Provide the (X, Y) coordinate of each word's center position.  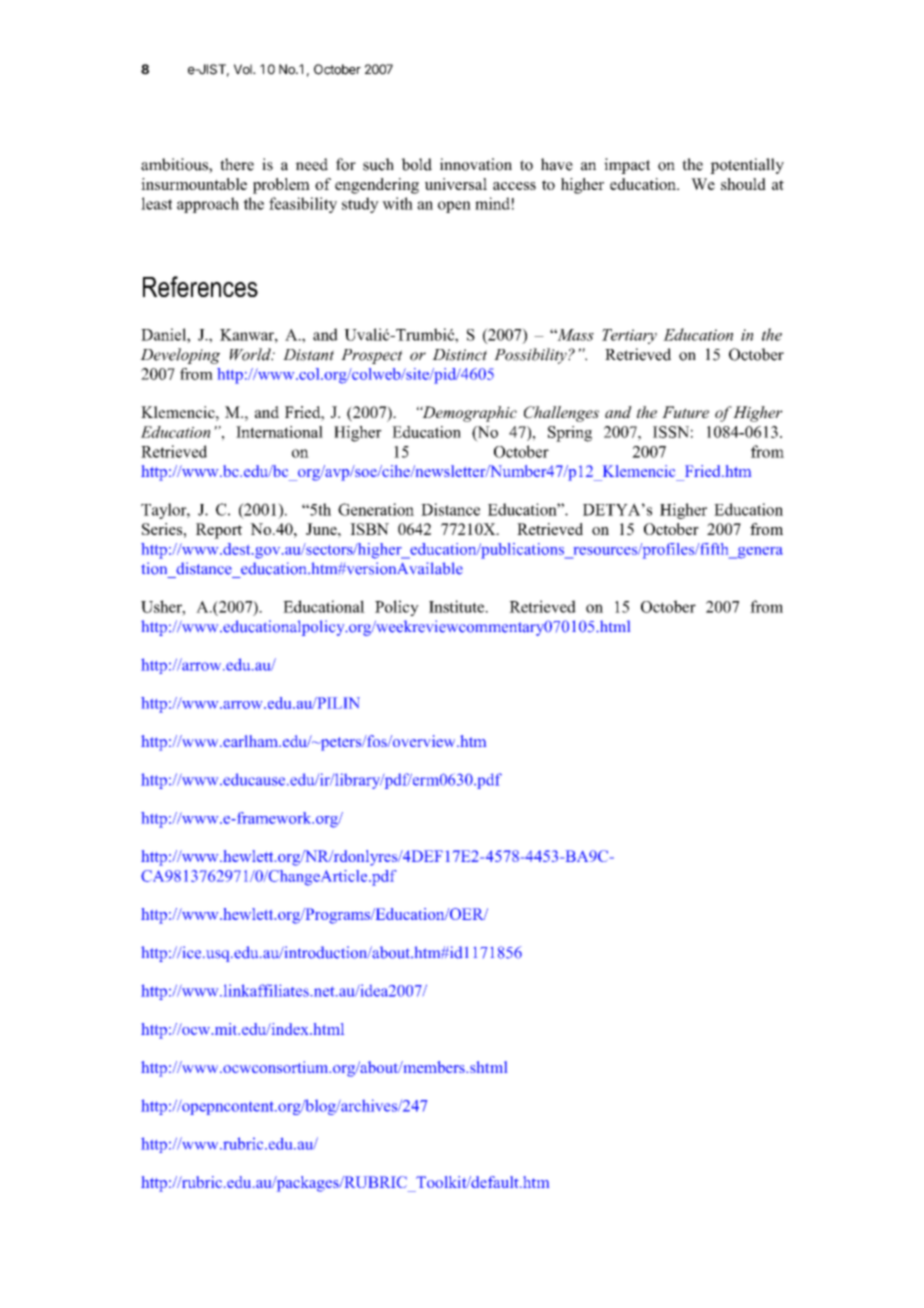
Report (219, 531)
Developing (180, 356)
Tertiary (629, 336)
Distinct (459, 355)
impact (627, 166)
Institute (458, 606)
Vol (244, 69)
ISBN (369, 529)
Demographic (468, 414)
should (743, 184)
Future (685, 412)
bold (416, 164)
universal (456, 184)
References (200, 286)
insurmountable (194, 184)
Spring (570, 434)
